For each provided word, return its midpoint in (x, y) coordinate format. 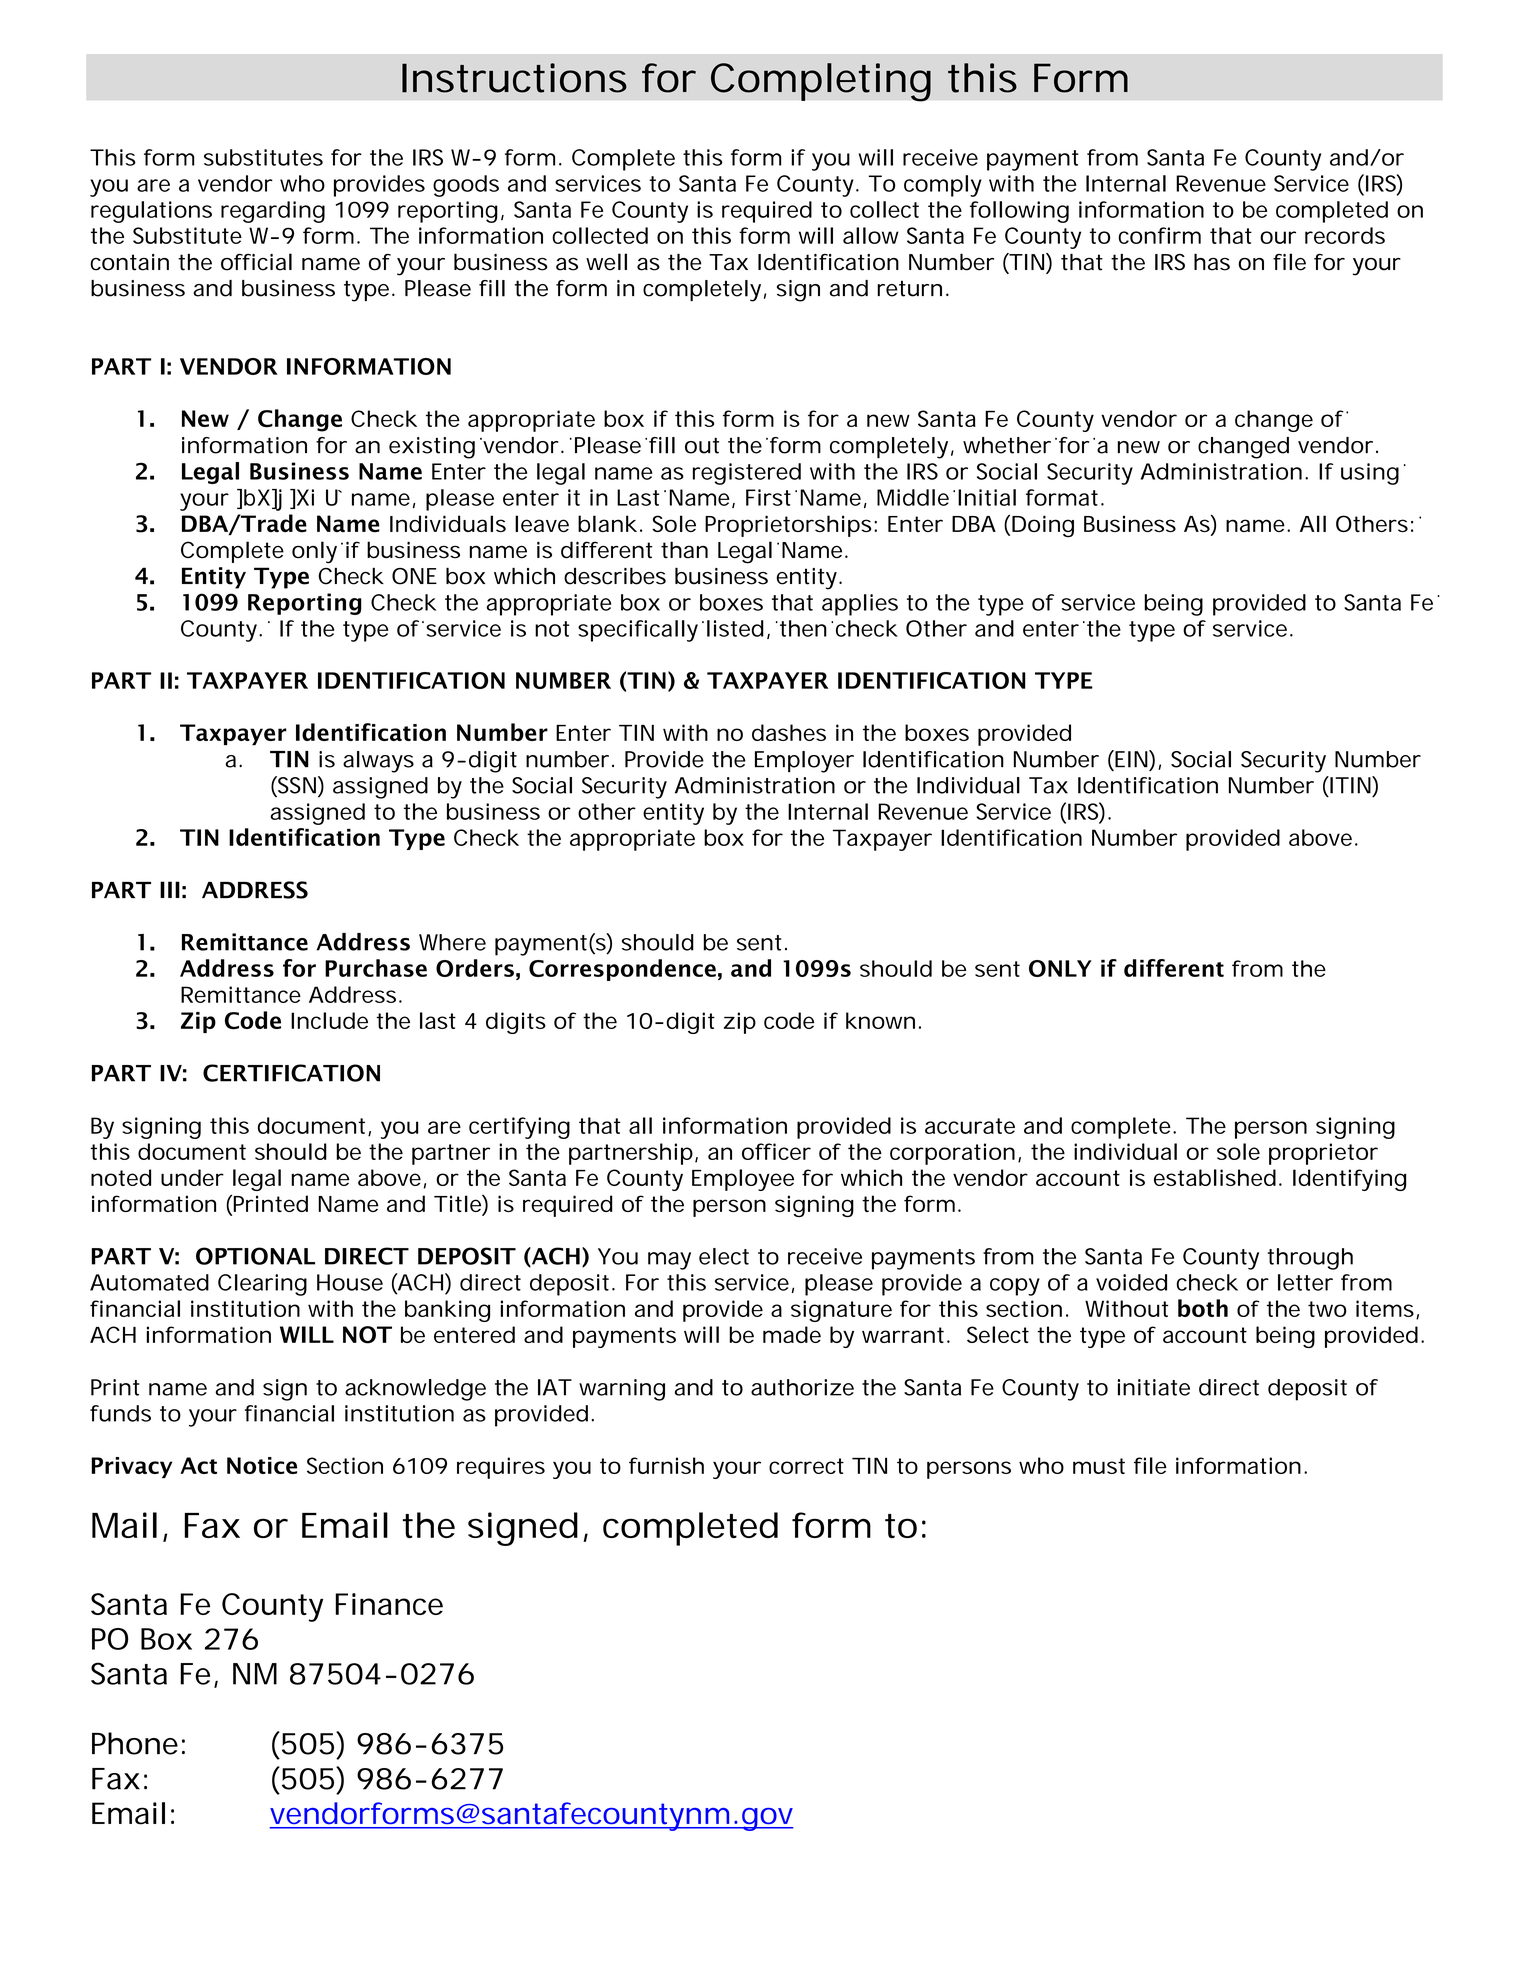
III (170, 889)
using (1370, 474)
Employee (743, 1180)
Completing (821, 82)
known (883, 1020)
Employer (804, 762)
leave (542, 523)
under (192, 1177)
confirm (1160, 235)
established (1217, 1177)
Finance (389, 1604)
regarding (273, 212)
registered (747, 474)
